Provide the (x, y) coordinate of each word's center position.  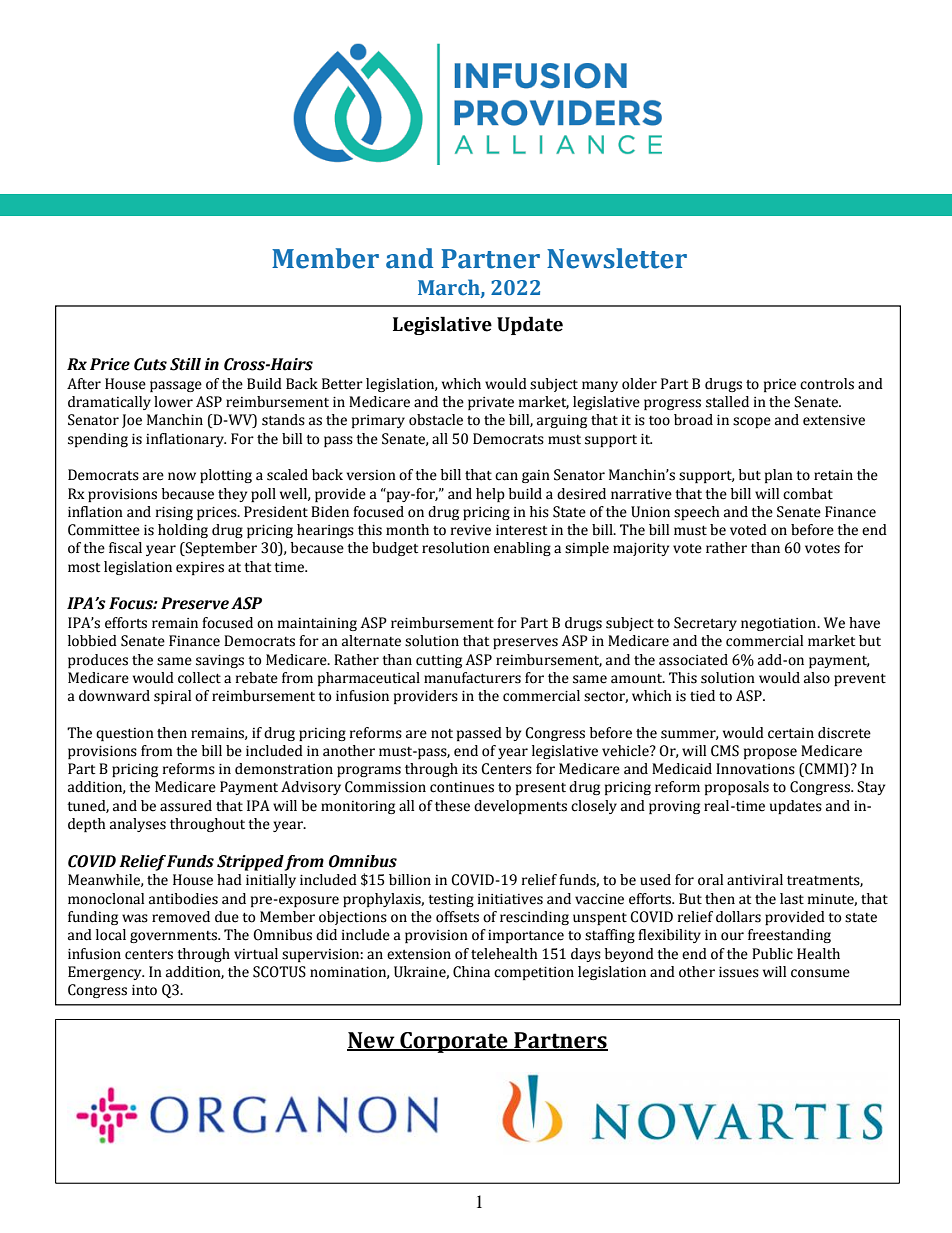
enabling (522, 549)
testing (451, 900)
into (144, 990)
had (229, 880)
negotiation (779, 624)
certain (791, 733)
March (450, 288)
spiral (172, 697)
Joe (132, 421)
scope (752, 422)
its (469, 769)
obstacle (436, 420)
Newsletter (617, 258)
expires (200, 568)
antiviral (755, 880)
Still (185, 364)
